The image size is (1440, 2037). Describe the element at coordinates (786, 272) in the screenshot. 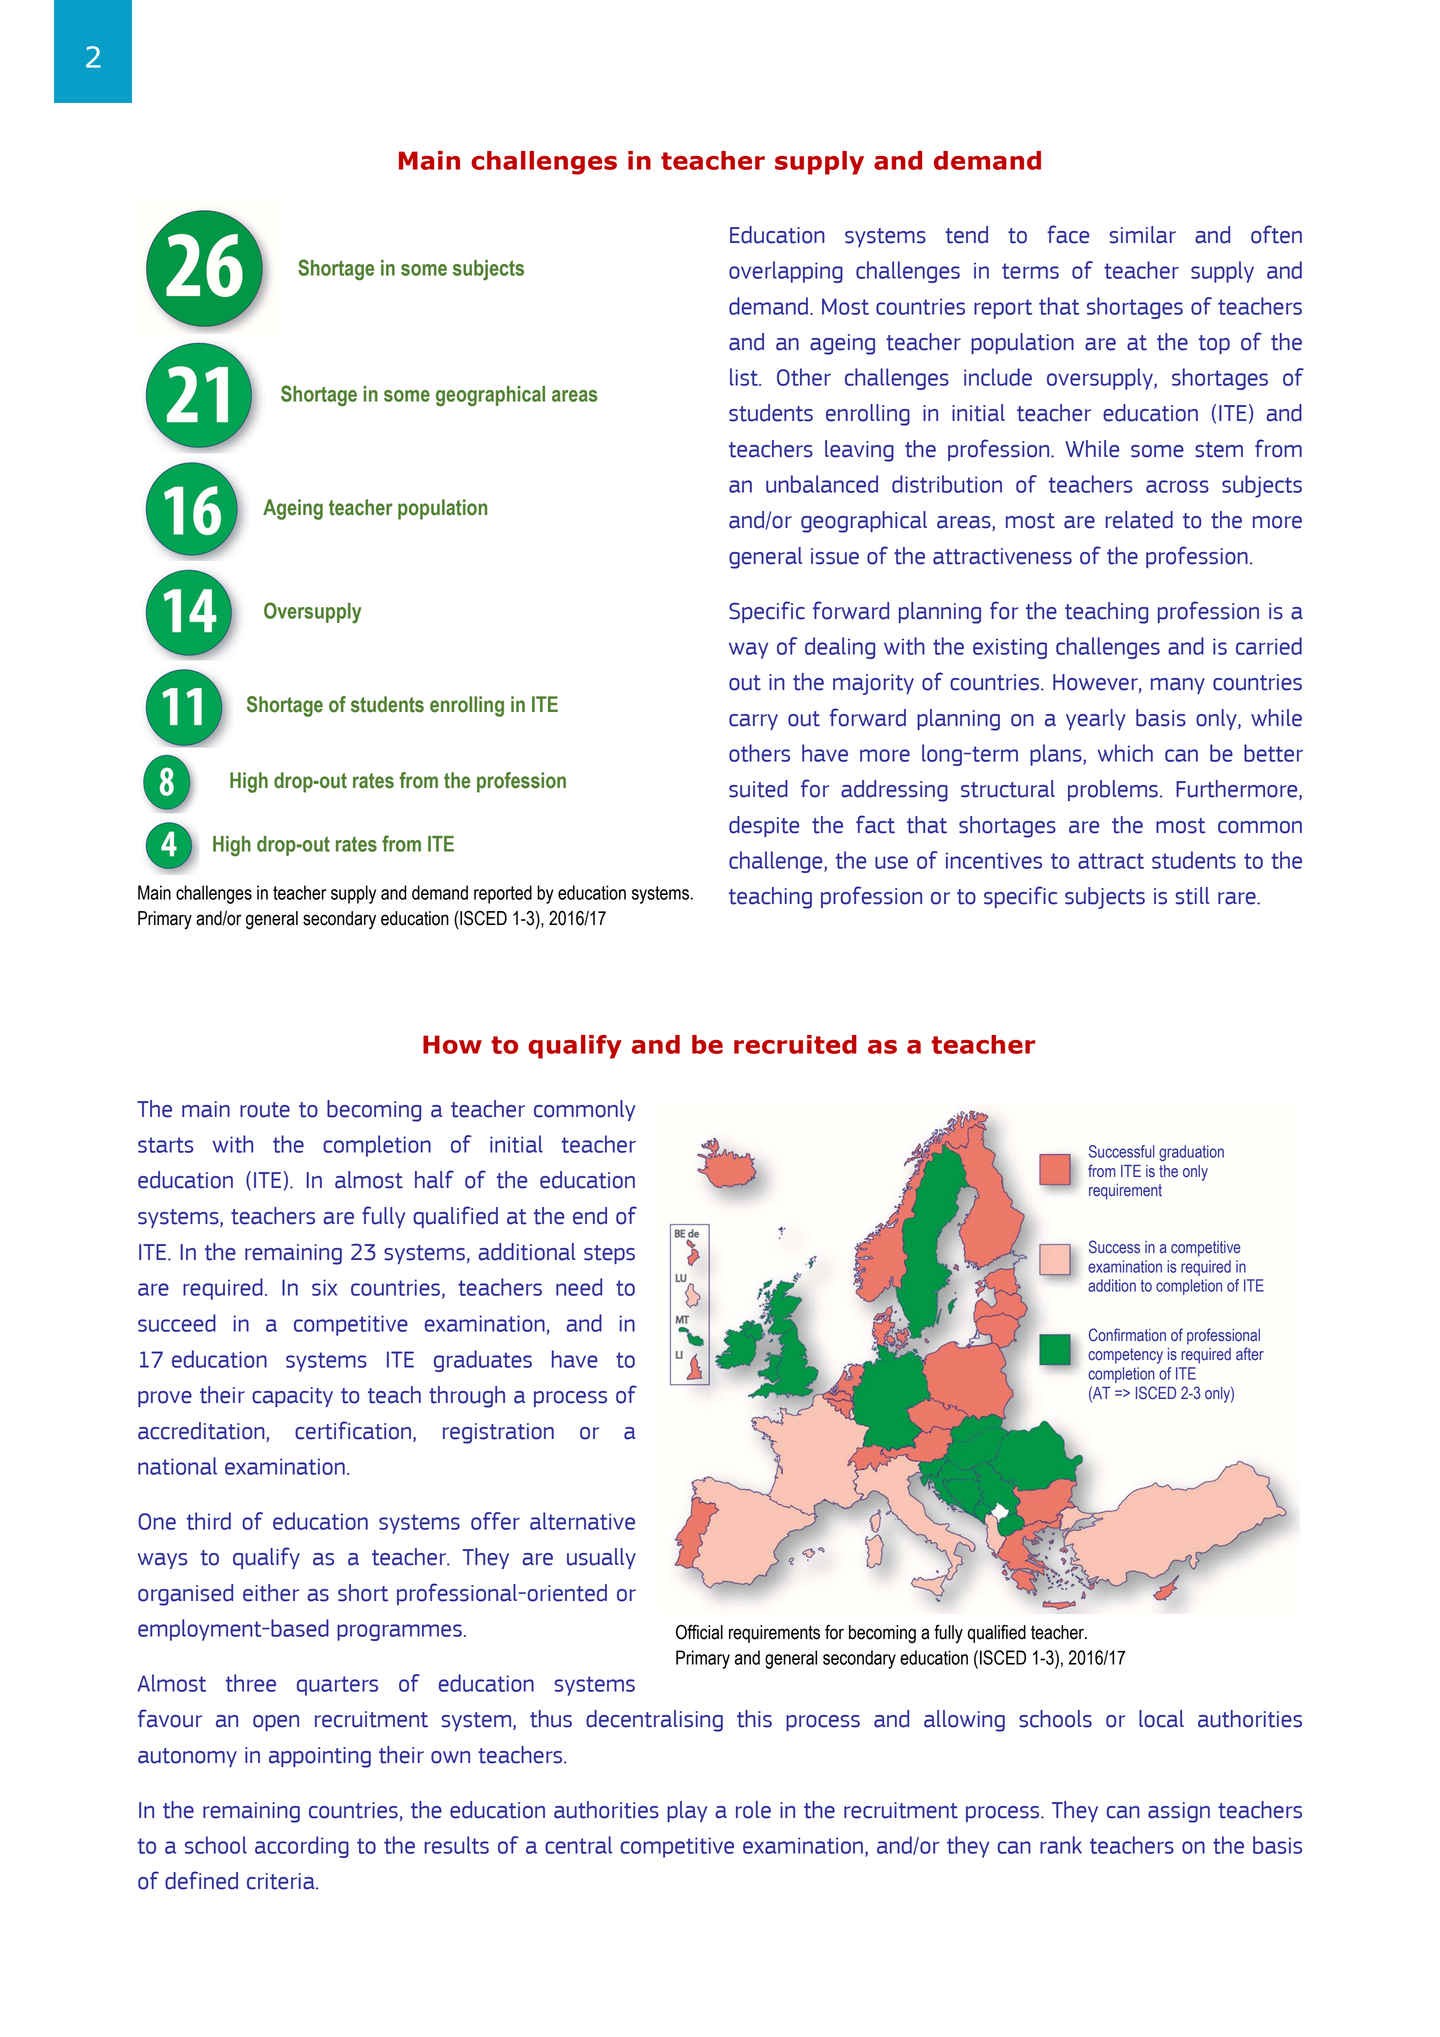

I see `overlapping` at that location.
